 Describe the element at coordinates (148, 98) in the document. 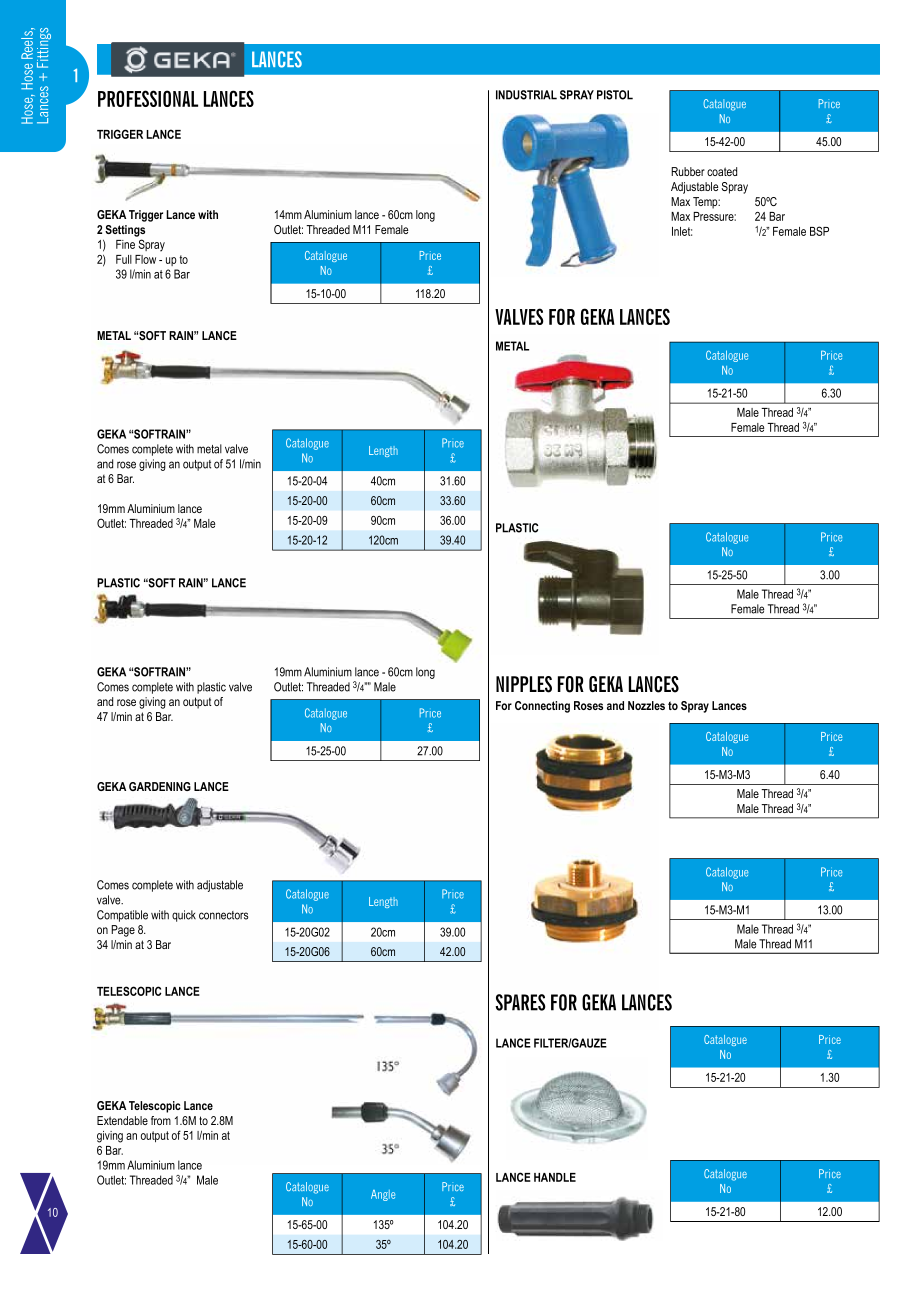

I see `PROFESSIONAL` at that location.
